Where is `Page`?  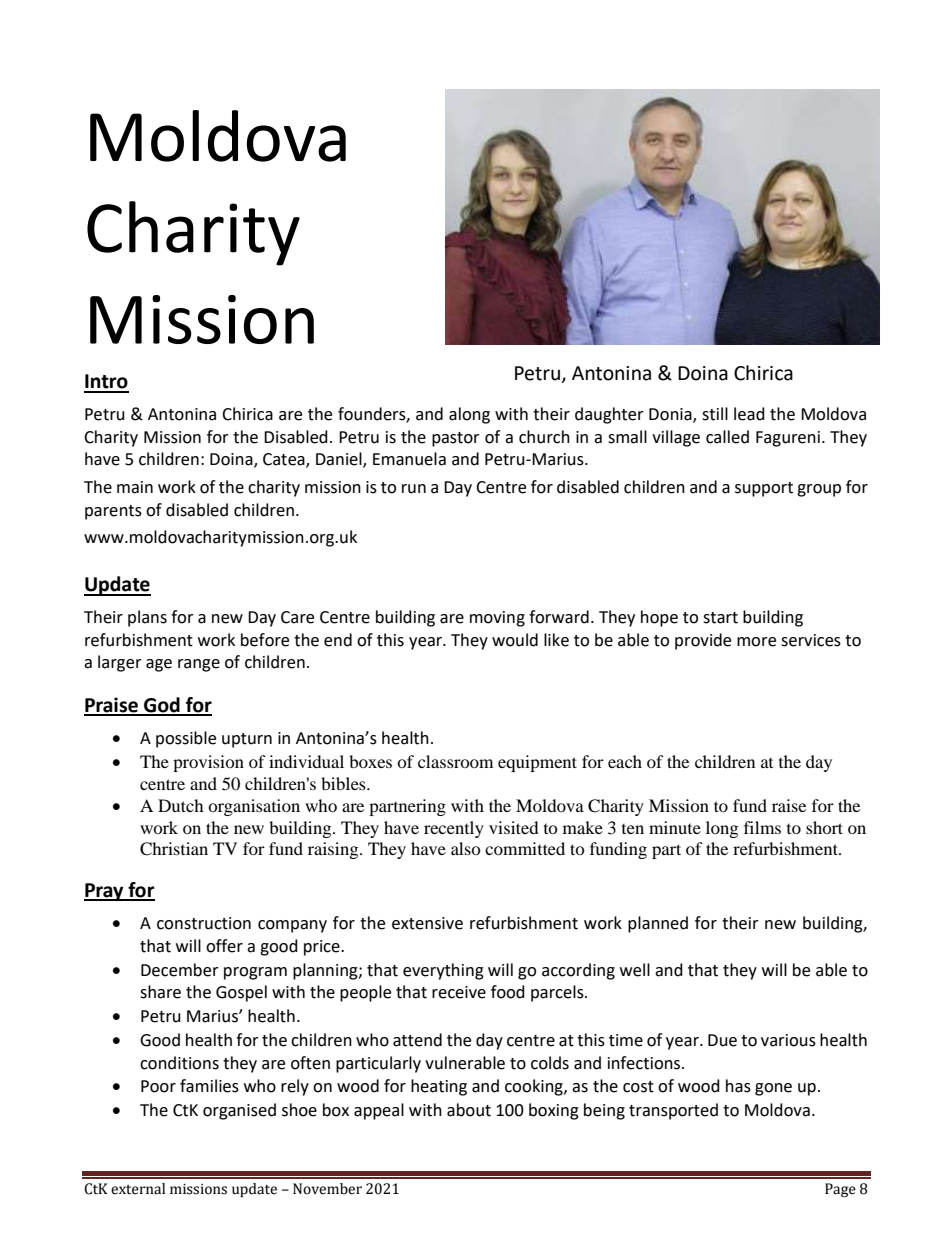
Page is located at coordinates (840, 1190).
